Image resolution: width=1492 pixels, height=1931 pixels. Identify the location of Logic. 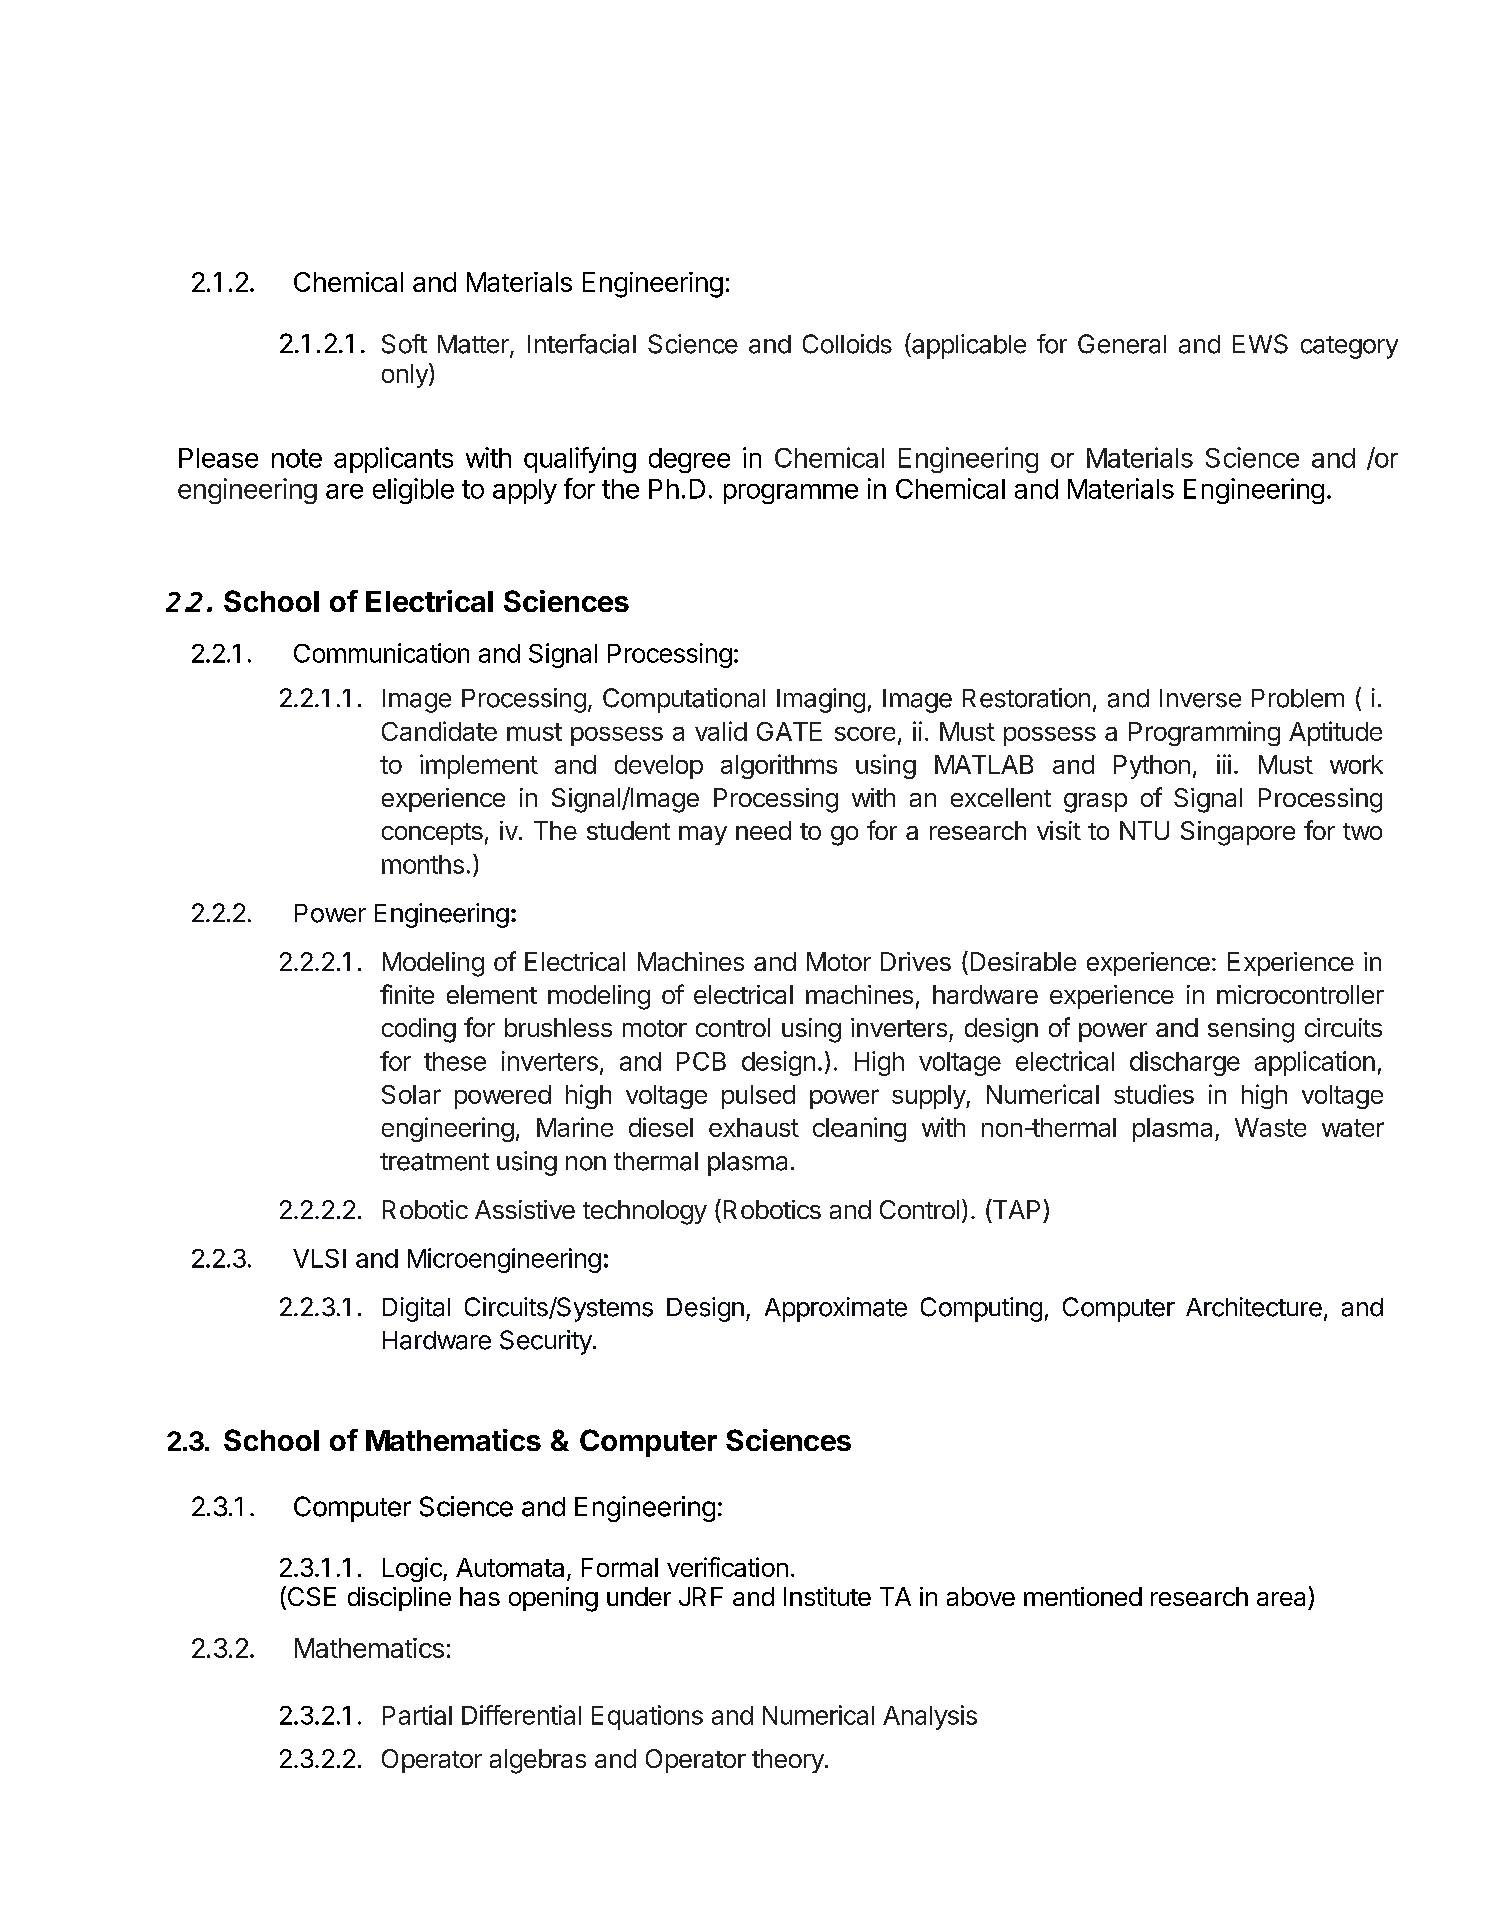
(413, 1569).
